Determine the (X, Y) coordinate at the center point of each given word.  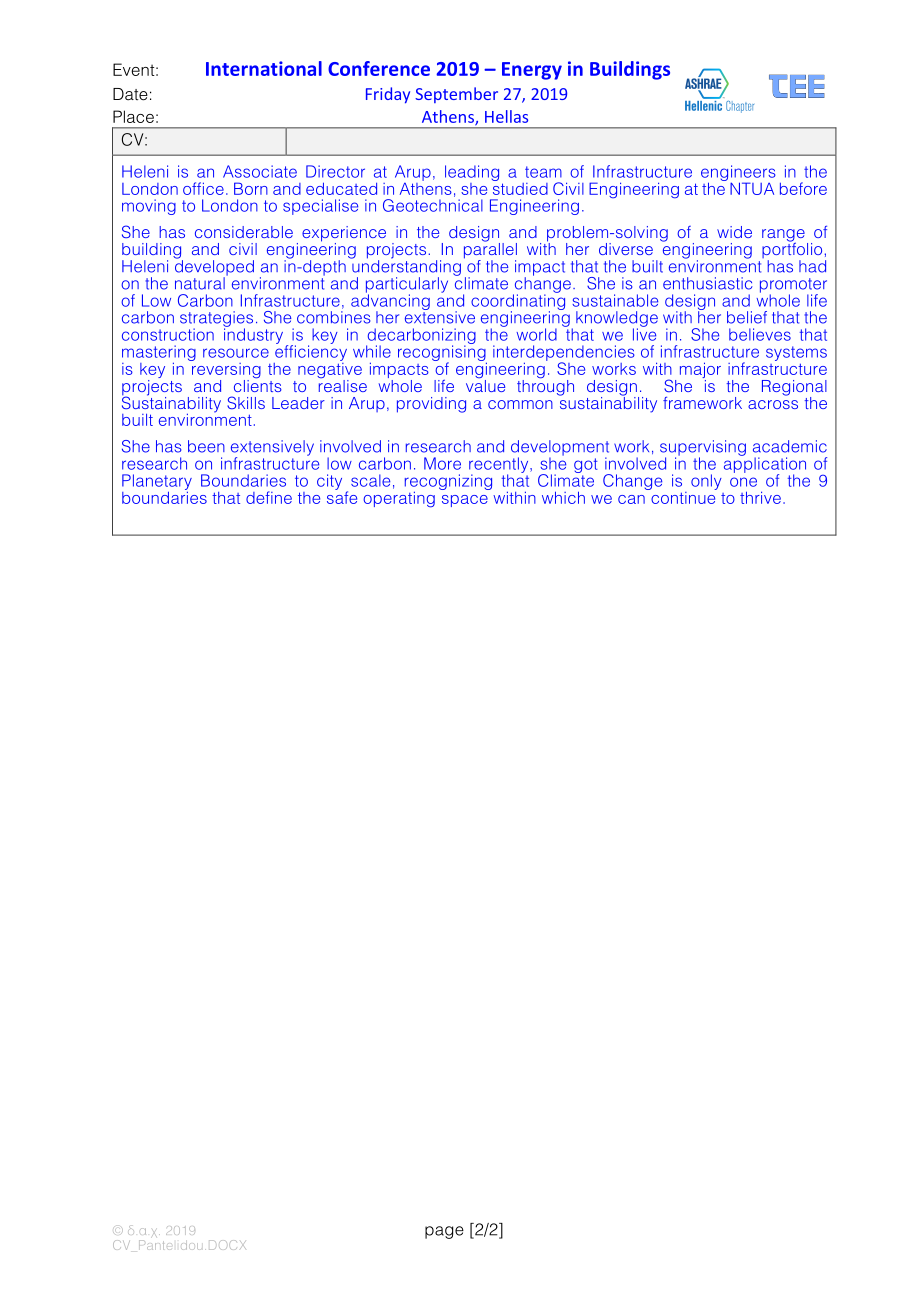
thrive (760, 497)
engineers (738, 174)
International (264, 68)
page (444, 1232)
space (465, 501)
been (206, 446)
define (269, 497)
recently (500, 466)
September (456, 95)
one (743, 482)
